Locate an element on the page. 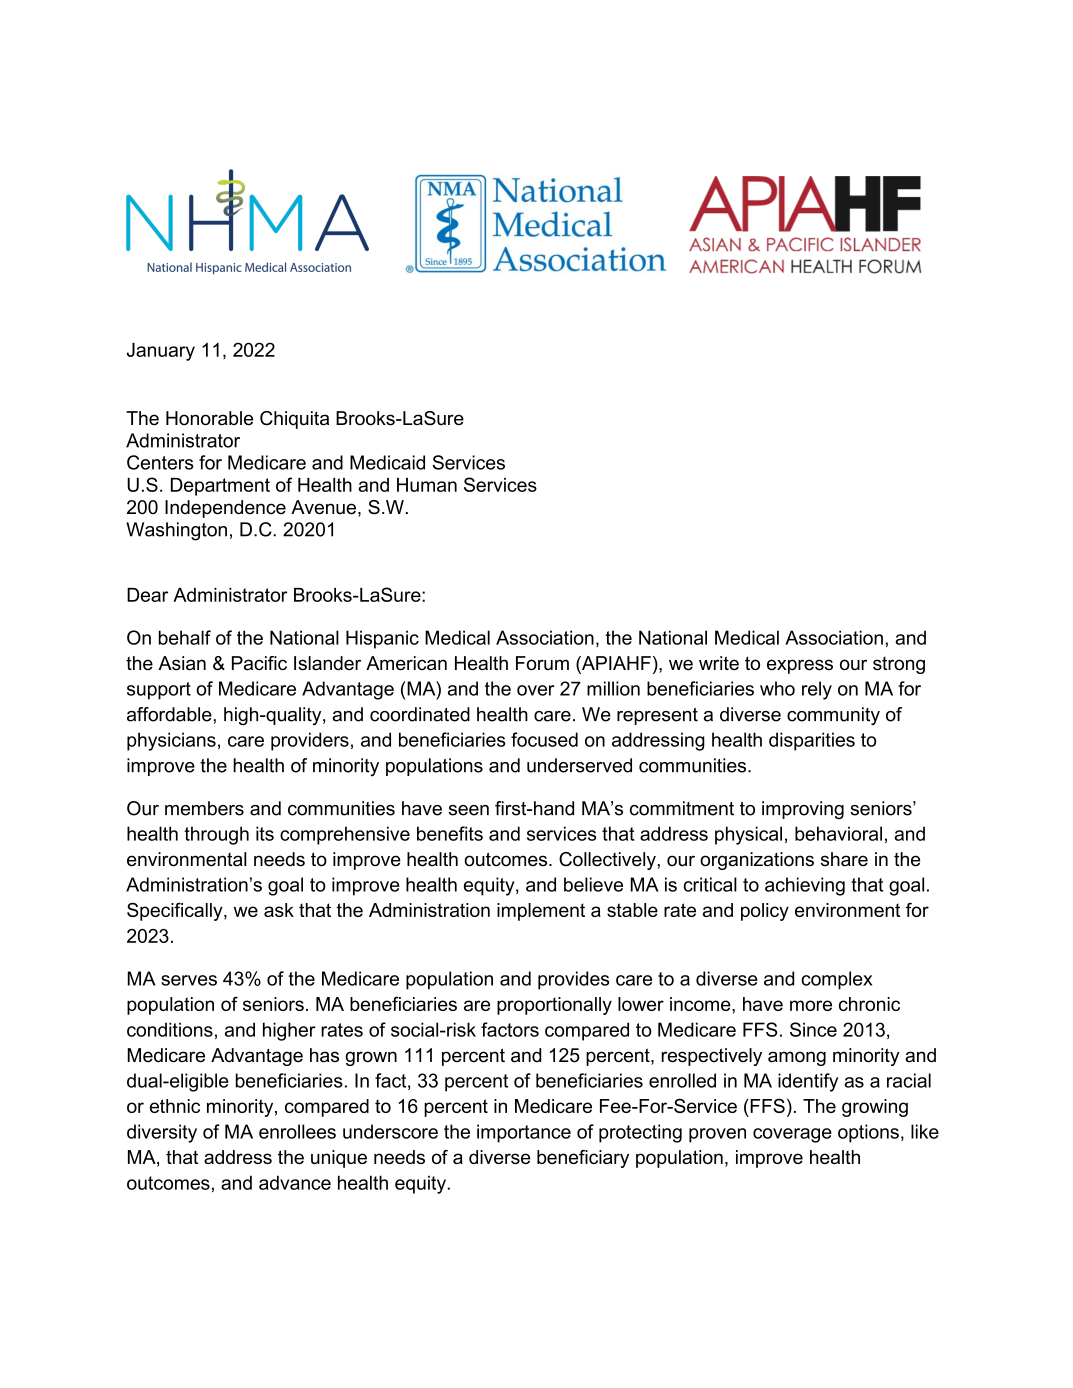 This page has height=1388, width=1073. Honorable is located at coordinates (209, 418).
